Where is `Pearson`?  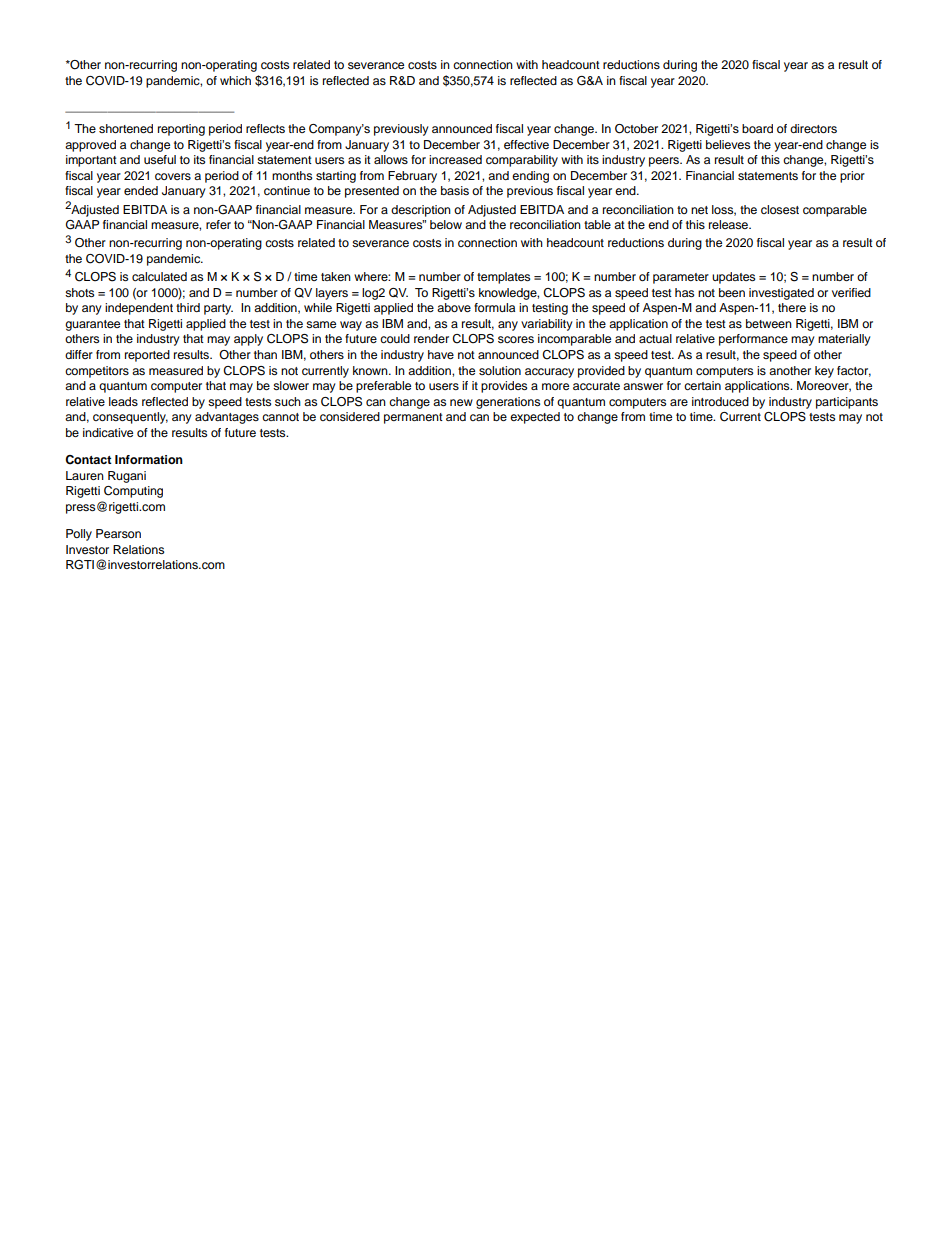
Pearson is located at coordinates (118, 533).
